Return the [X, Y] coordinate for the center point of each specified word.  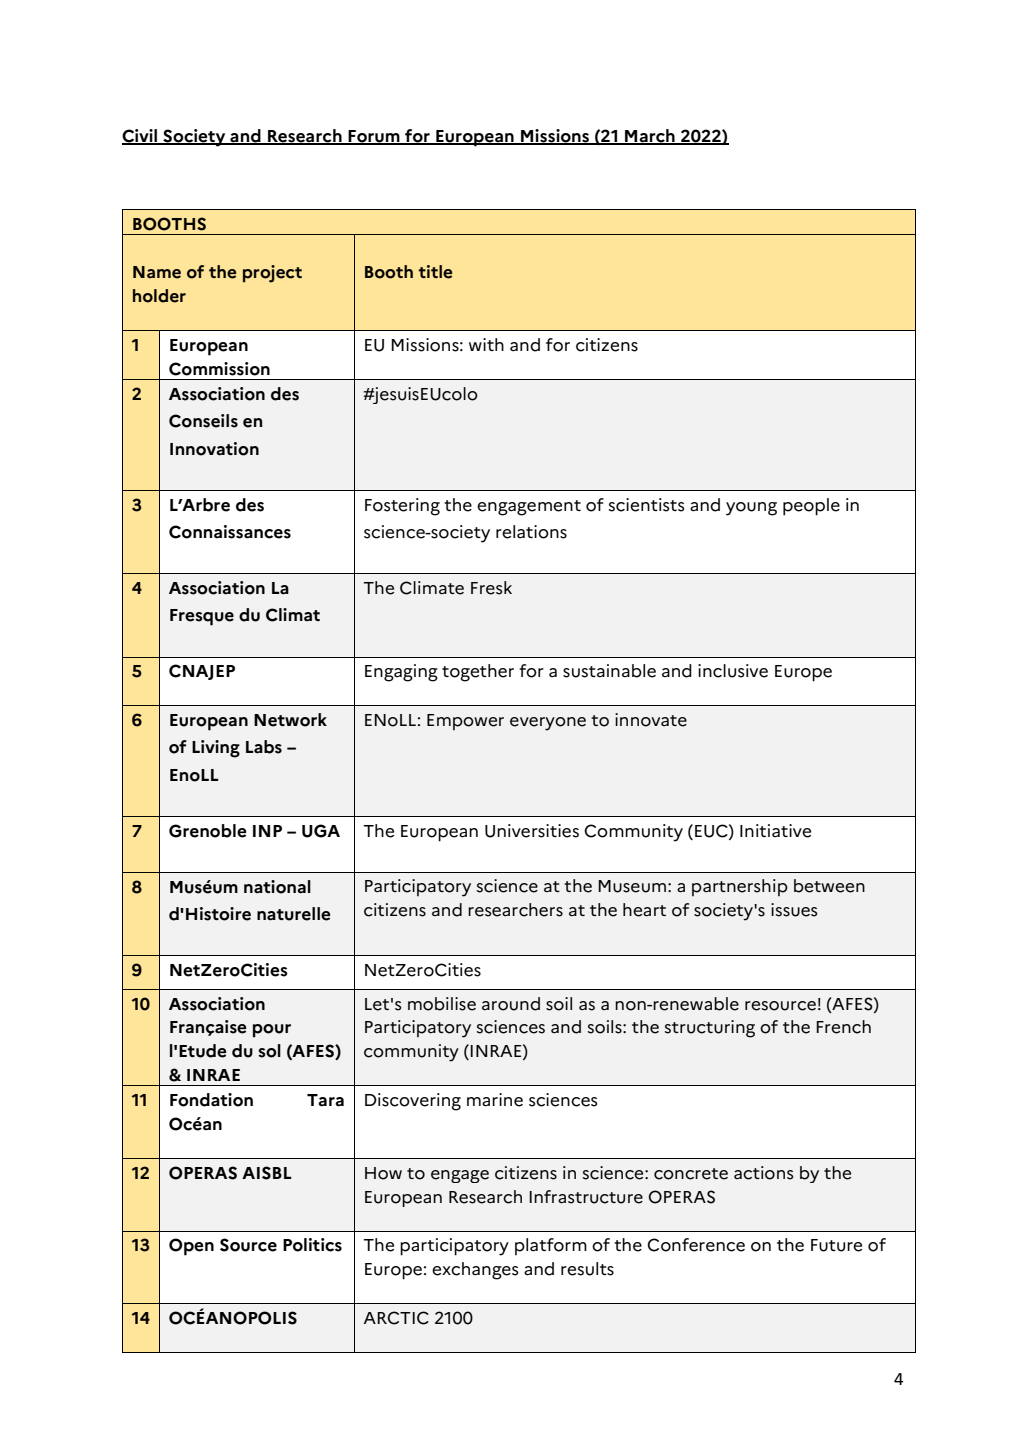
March [650, 136]
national [277, 887]
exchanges [475, 1271]
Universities [532, 831]
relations [531, 532]
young [751, 509]
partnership [740, 887]
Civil [141, 136]
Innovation [214, 449]
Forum [374, 137]
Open [191, 1247]
